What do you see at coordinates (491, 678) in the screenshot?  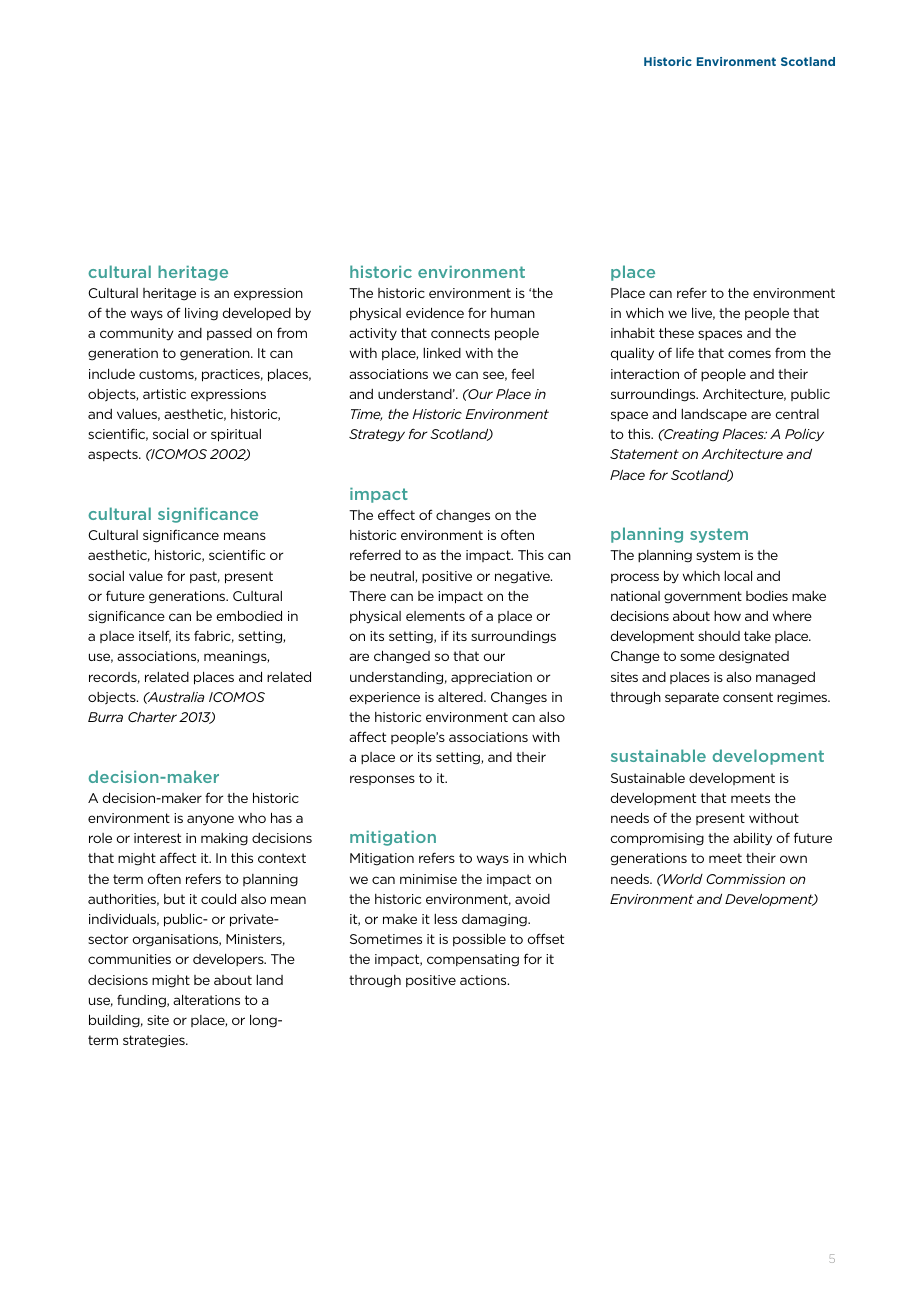 I see `appreciation` at bounding box center [491, 678].
